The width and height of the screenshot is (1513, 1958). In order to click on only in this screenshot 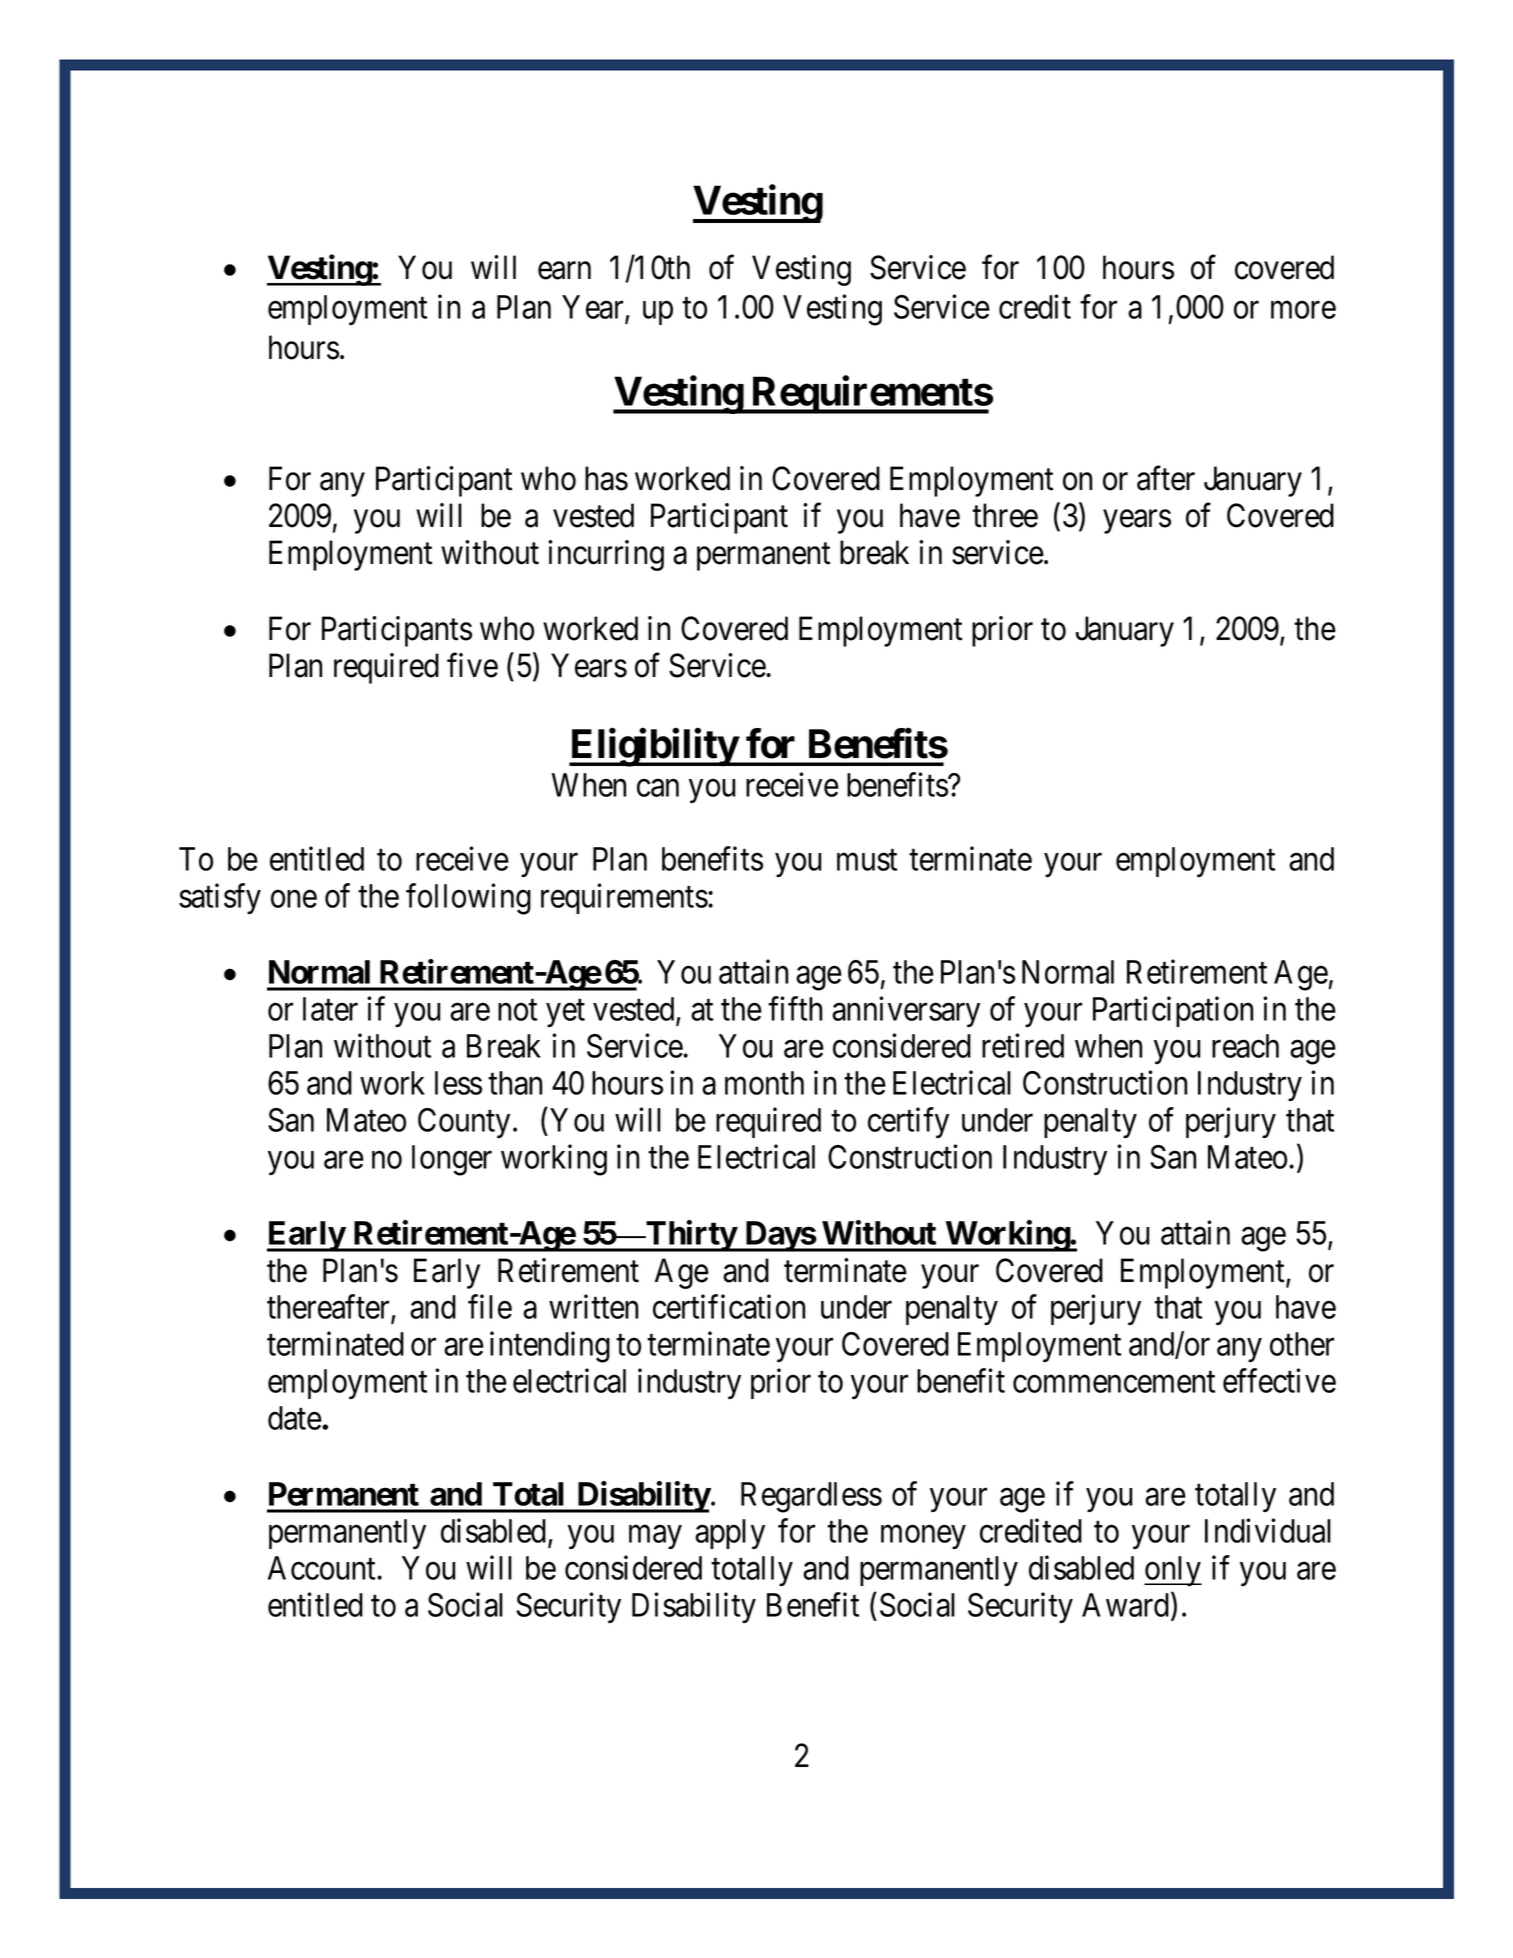, I will do `click(1173, 1571)`.
